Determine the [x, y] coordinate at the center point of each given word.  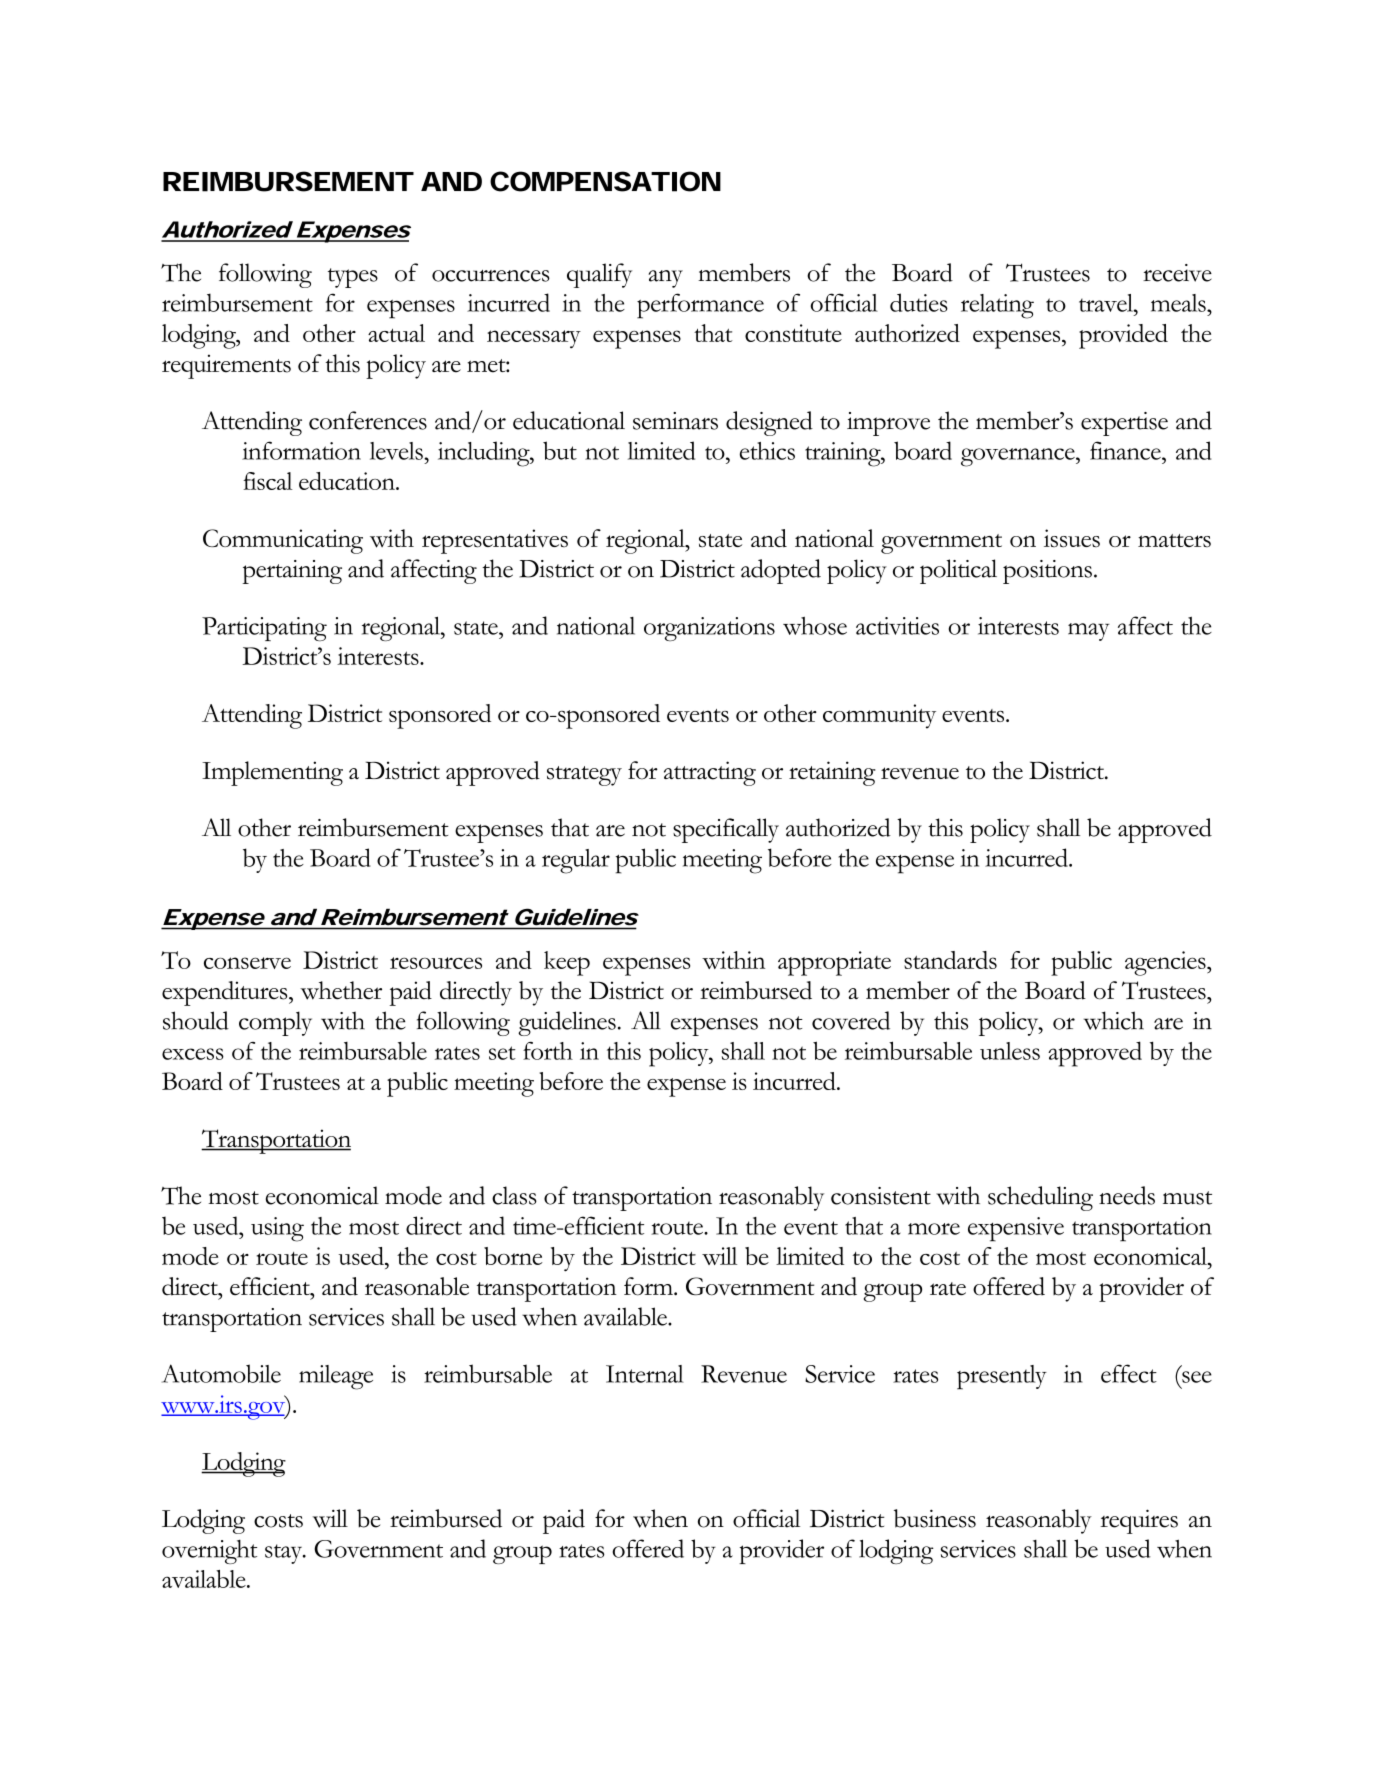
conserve [247, 963]
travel [1107, 303]
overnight [209, 1552]
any [665, 279]
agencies [1166, 963]
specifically [726, 830]
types [353, 278]
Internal [645, 1374]
